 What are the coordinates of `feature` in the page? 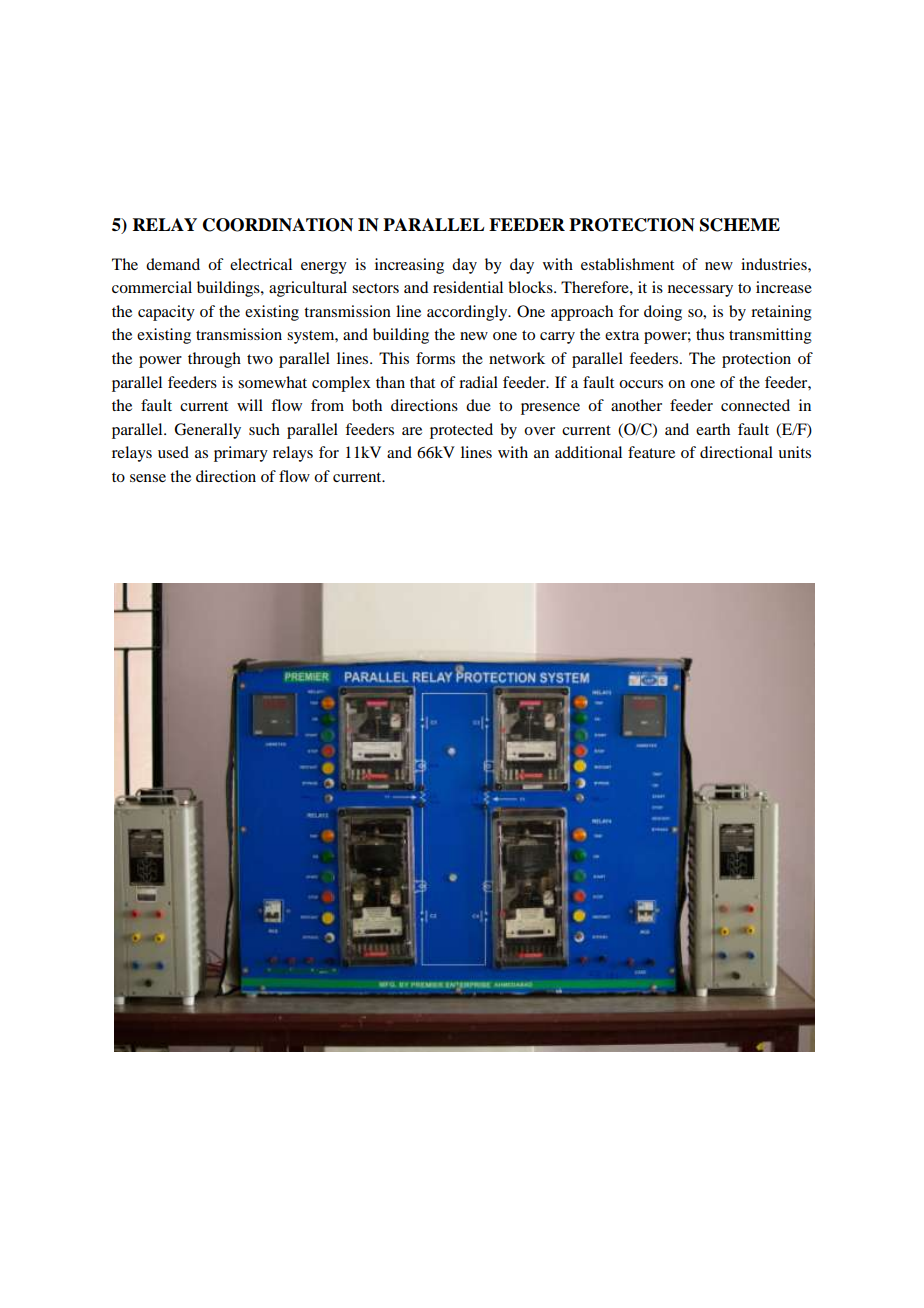 It's located at (651, 452).
